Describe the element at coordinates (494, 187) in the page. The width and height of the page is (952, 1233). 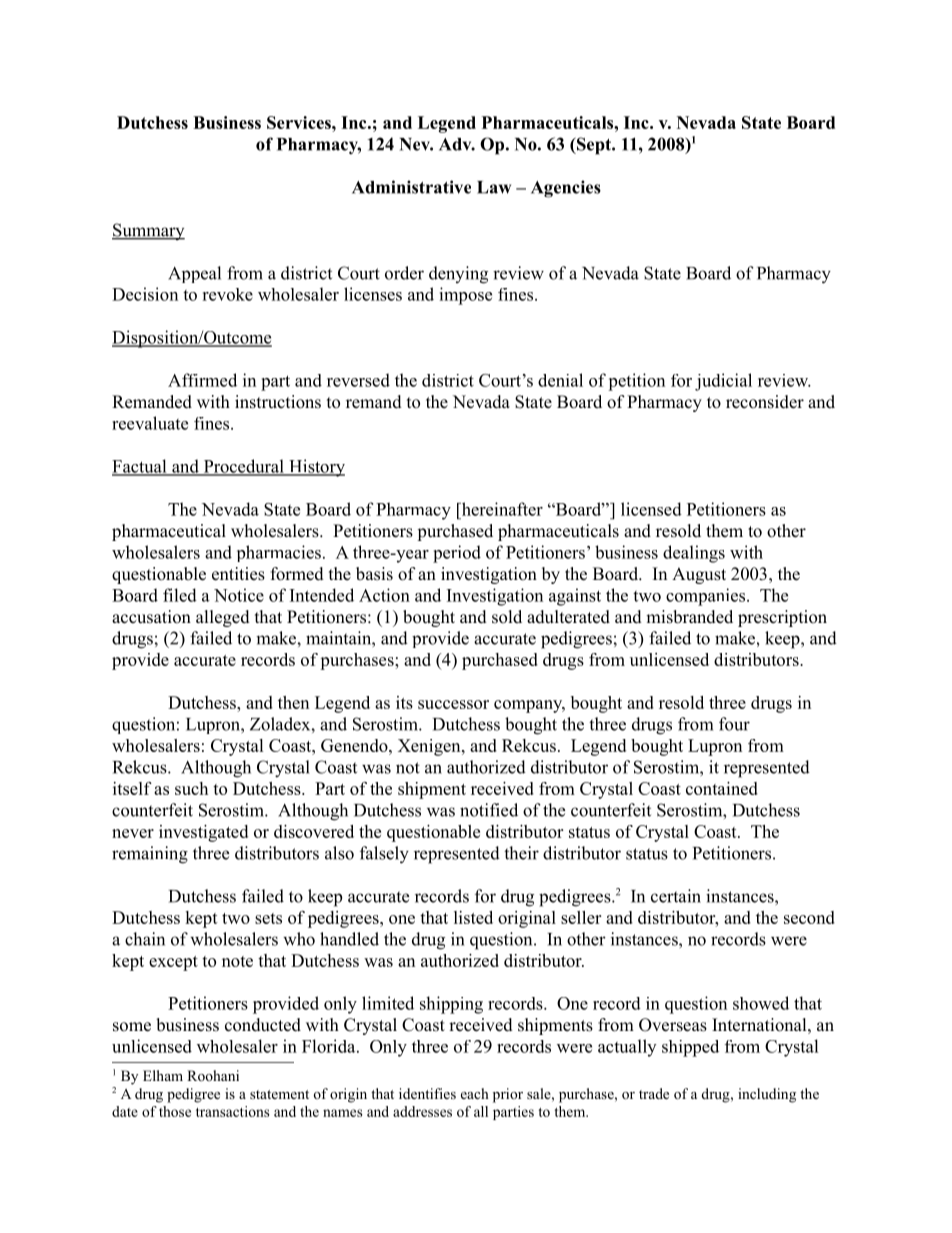
I see `Law` at that location.
